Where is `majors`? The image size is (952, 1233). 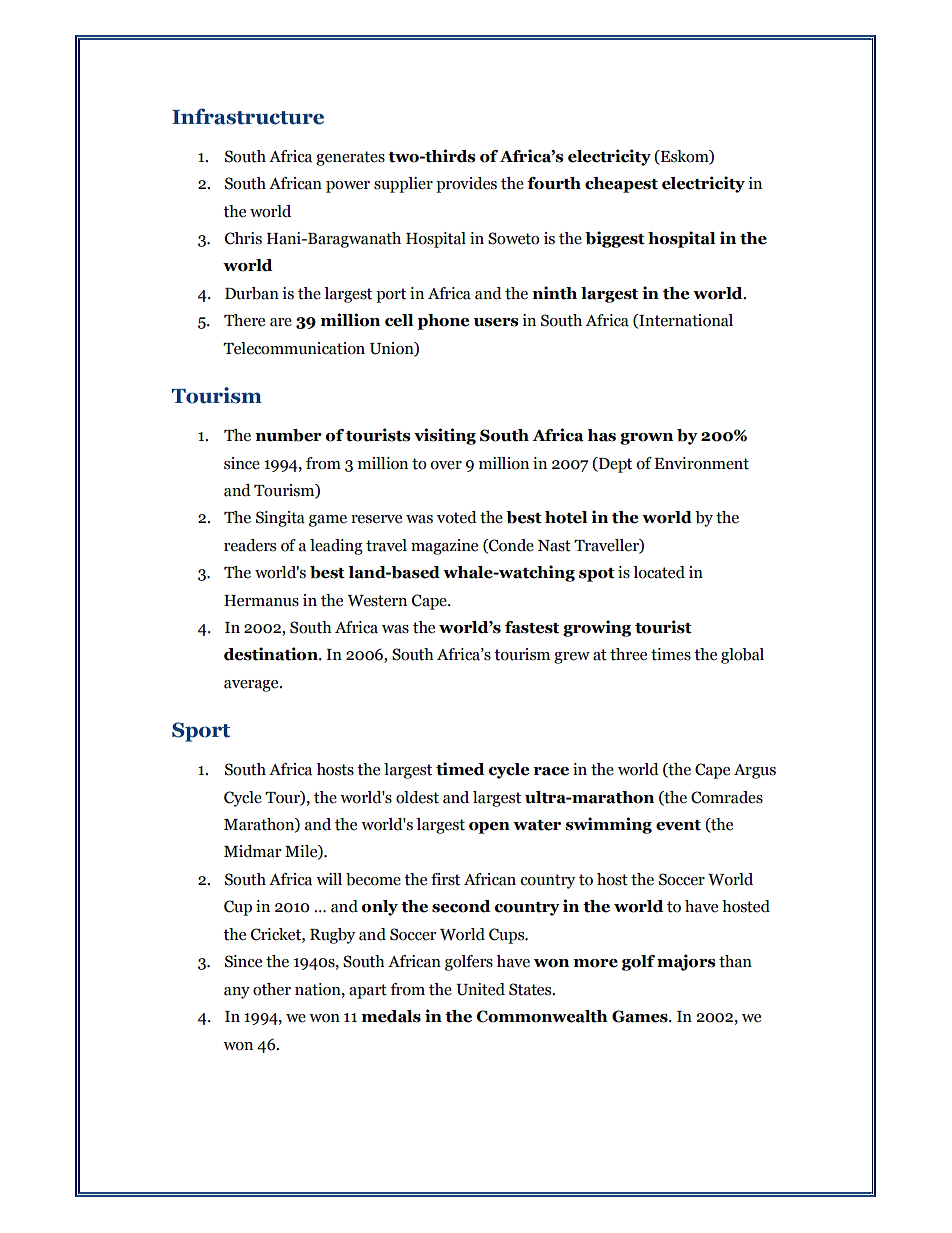 majors is located at coordinates (686, 962).
